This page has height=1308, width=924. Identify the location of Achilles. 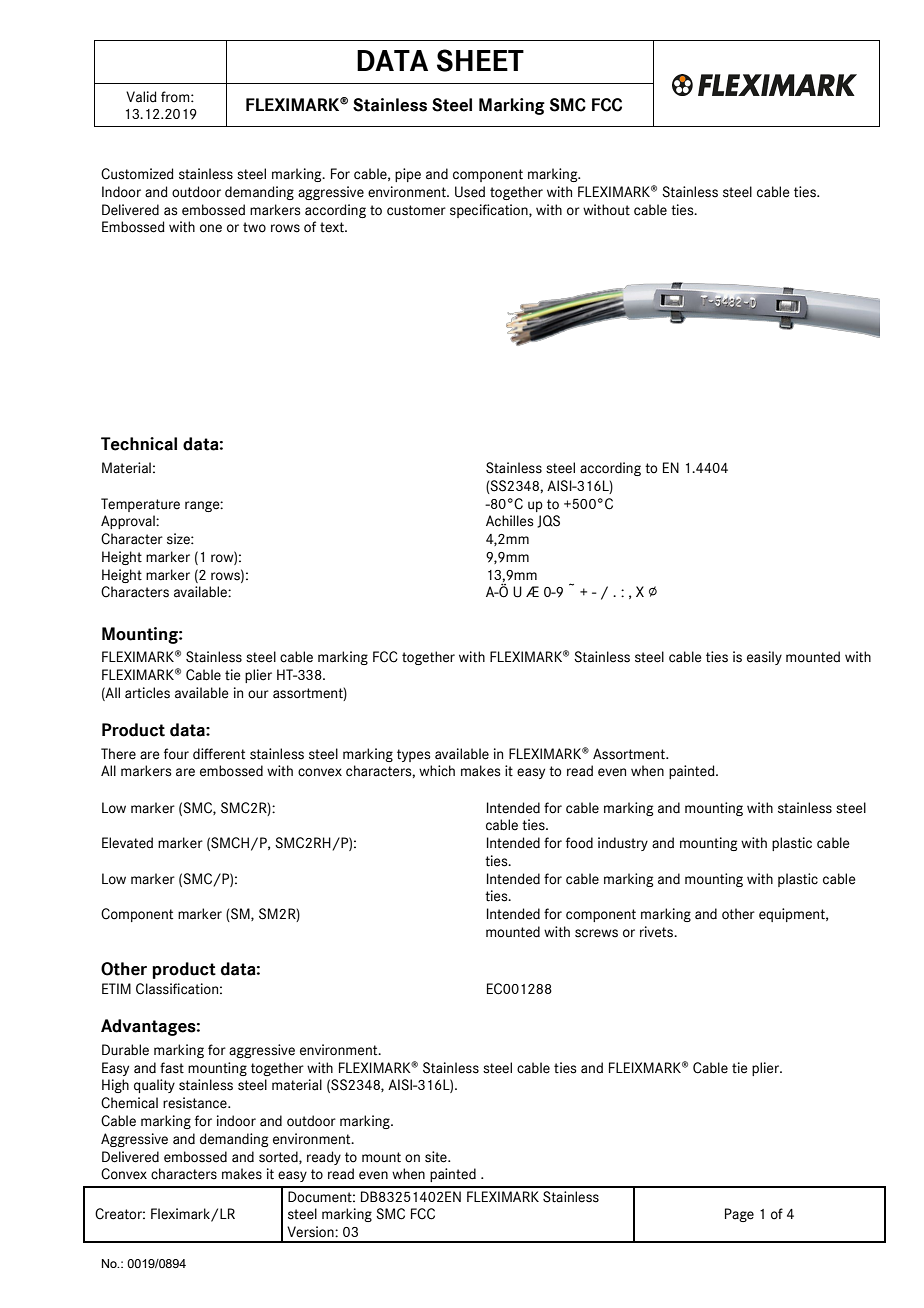
(509, 521).
